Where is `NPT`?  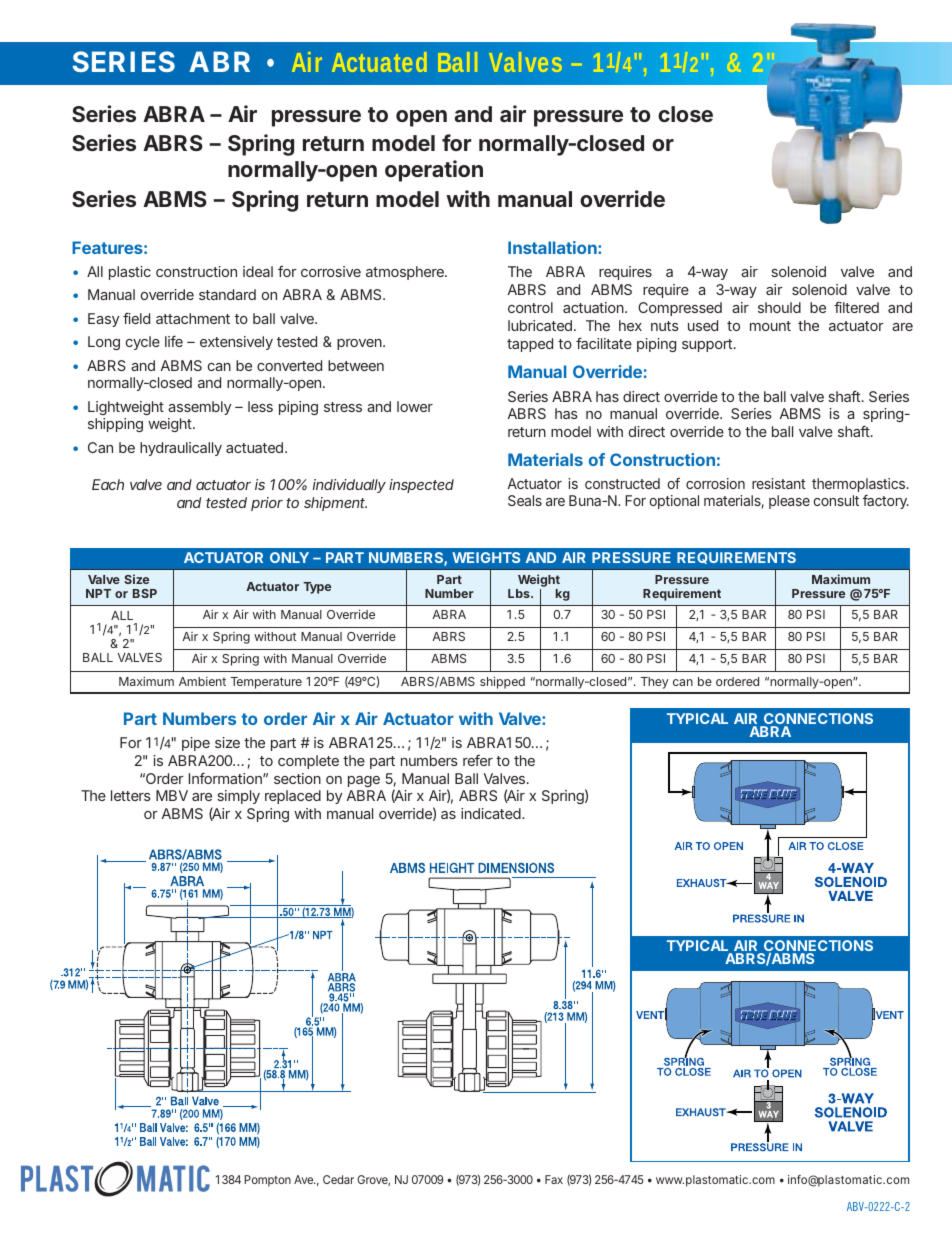 NPT is located at coordinates (98, 593).
